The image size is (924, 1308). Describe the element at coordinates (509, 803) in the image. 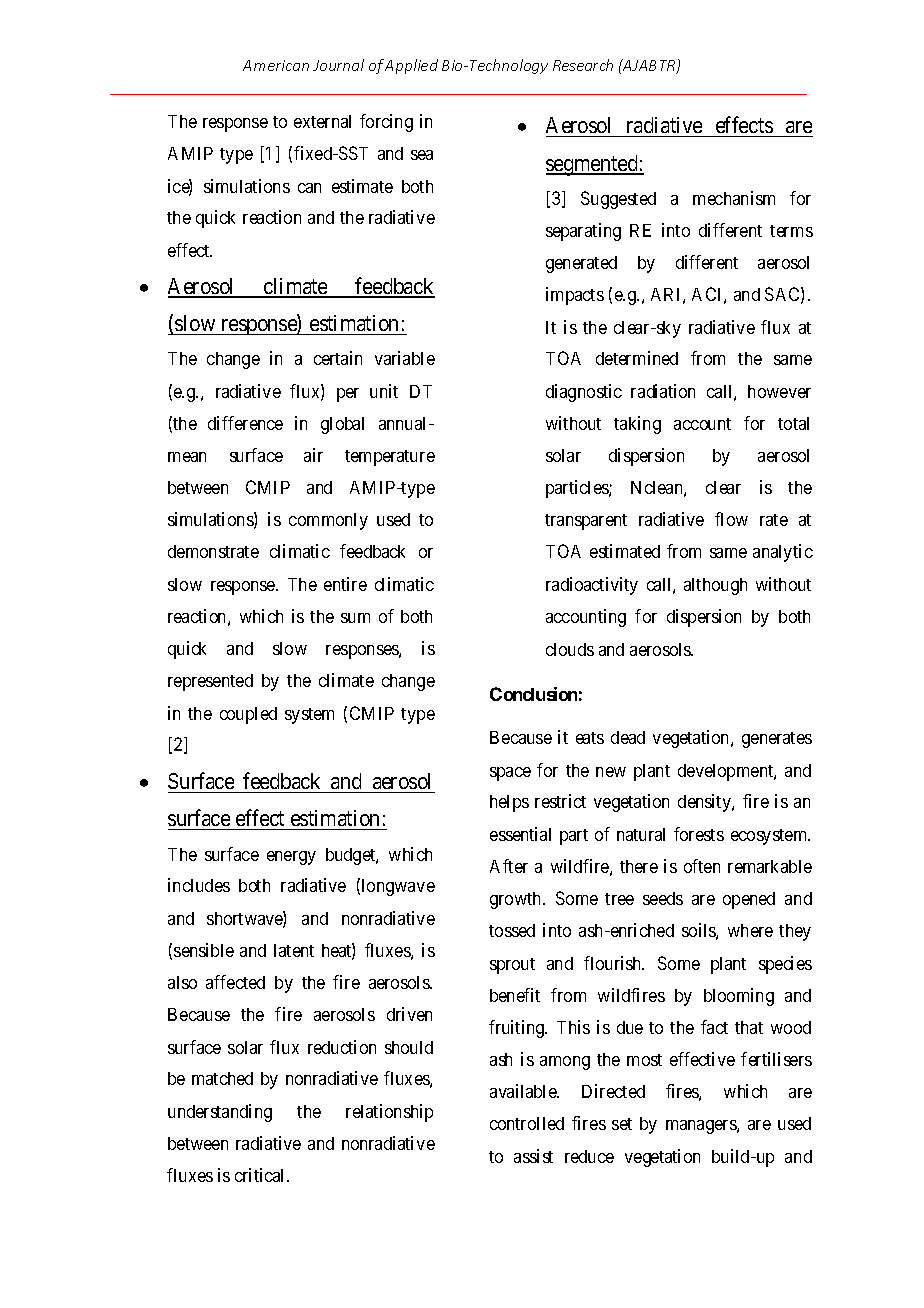

I see `helps` at that location.
